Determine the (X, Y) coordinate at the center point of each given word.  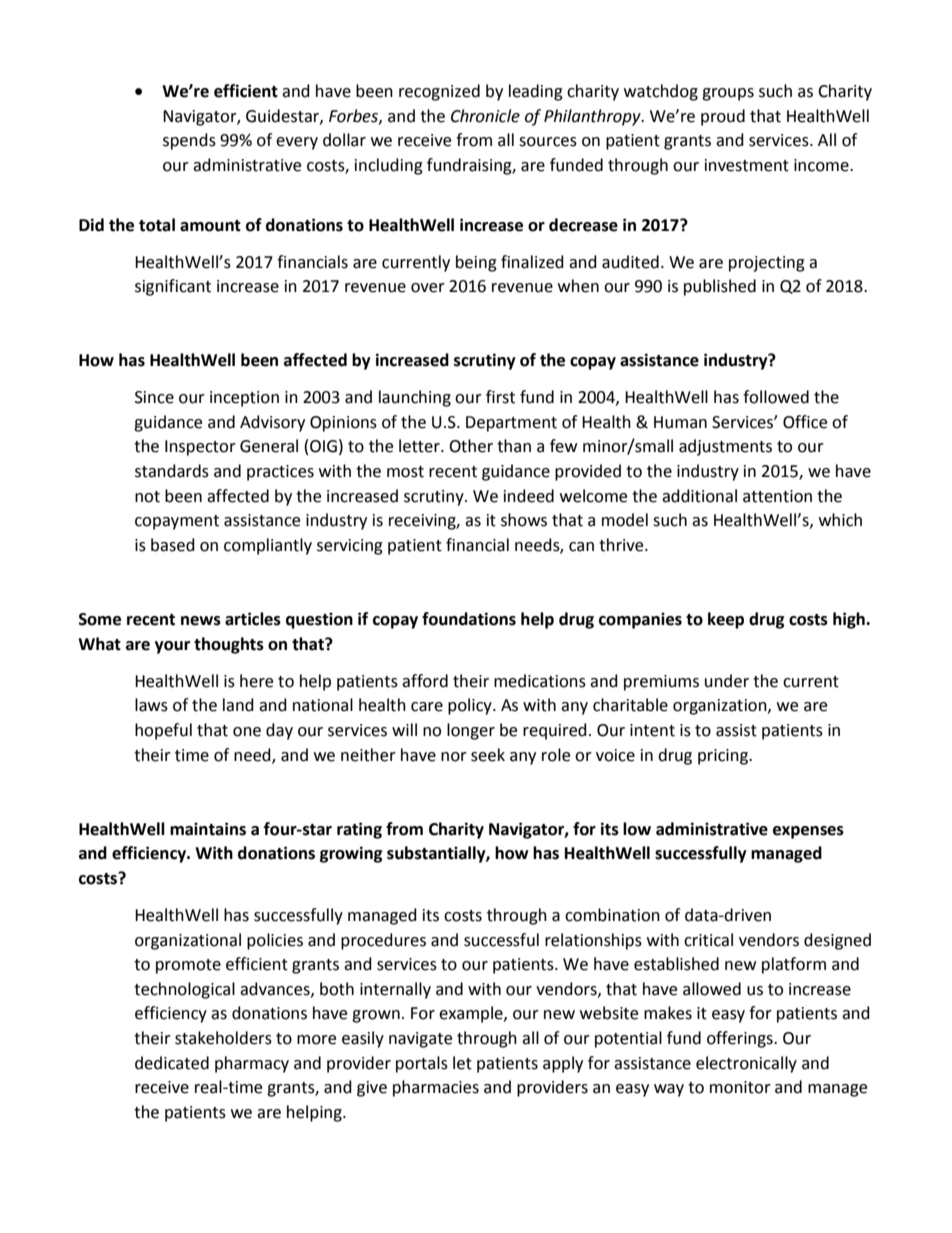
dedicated (172, 1063)
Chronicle (485, 116)
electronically (746, 1064)
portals (422, 1064)
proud (723, 117)
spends (189, 141)
